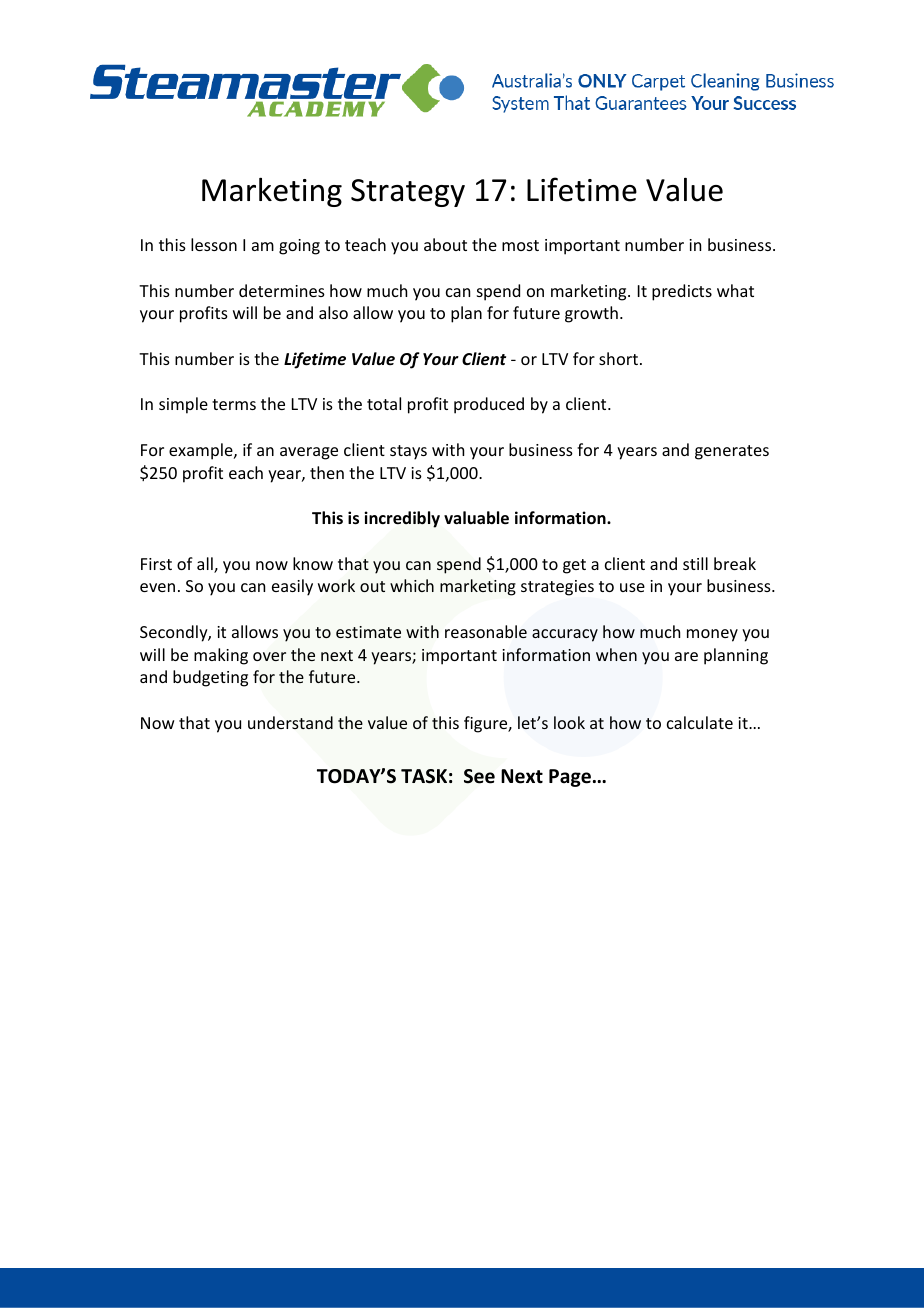 This image has height=1308, width=924. I want to click on understand, so click(290, 722).
